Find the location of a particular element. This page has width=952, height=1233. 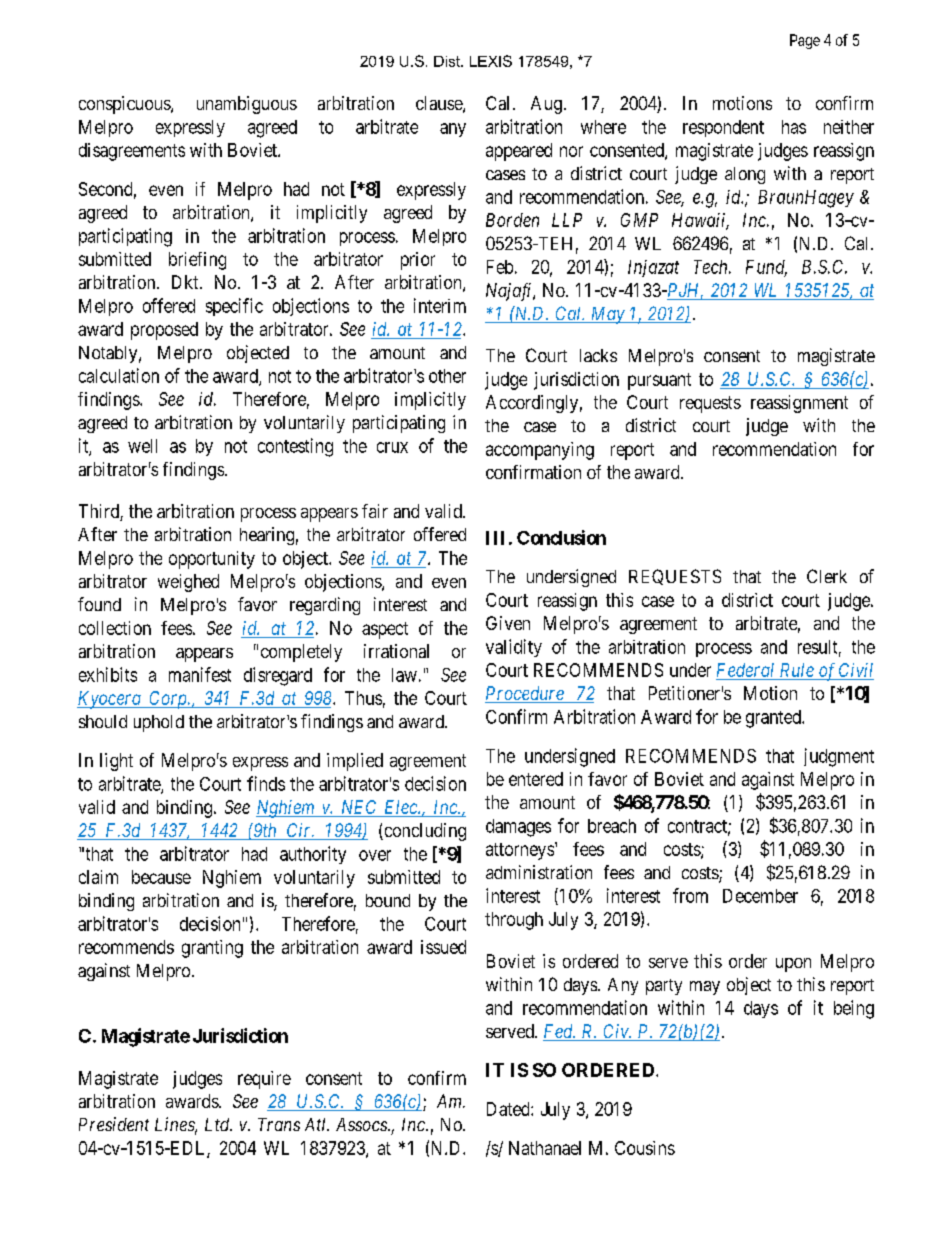

Cousins is located at coordinates (645, 1148).
